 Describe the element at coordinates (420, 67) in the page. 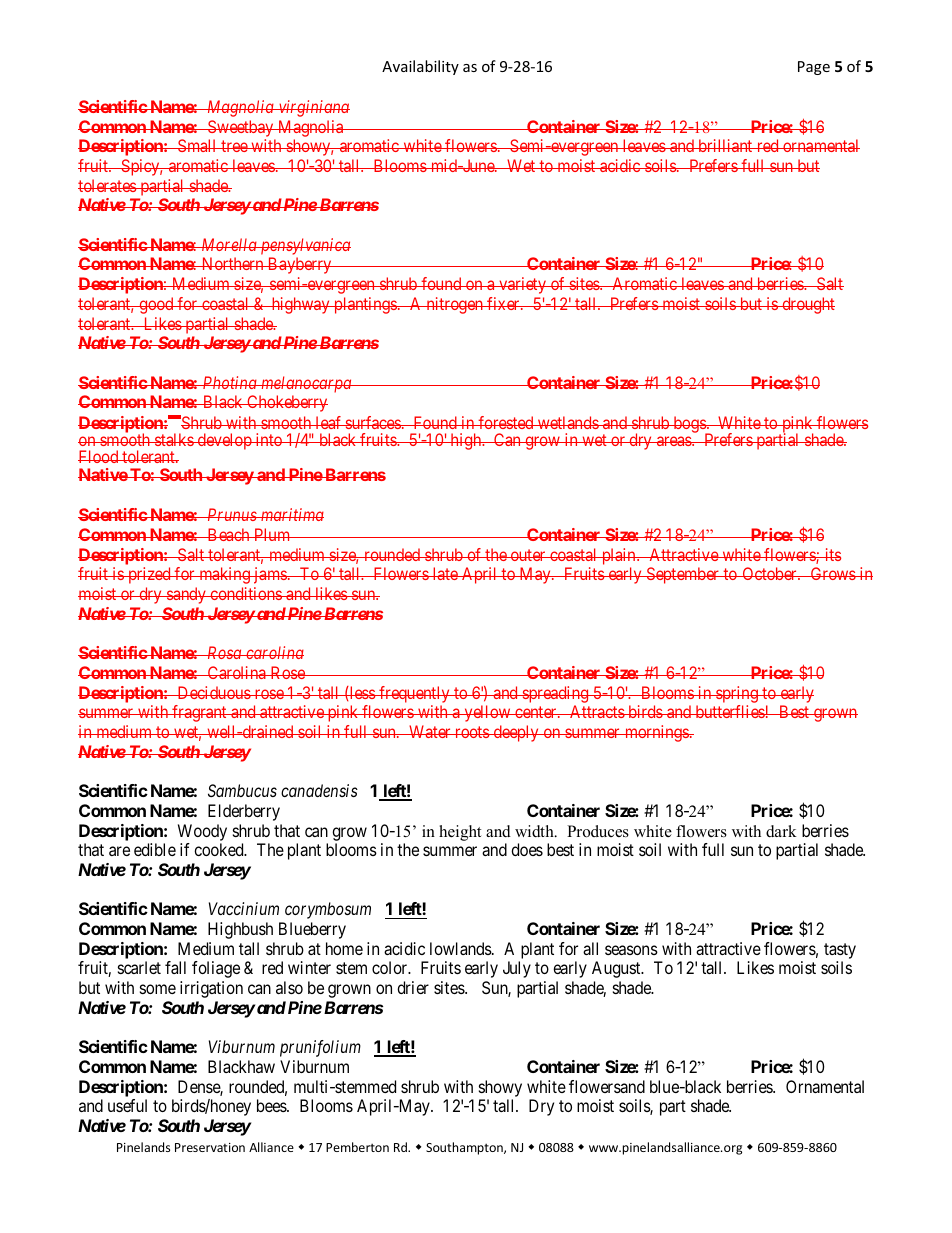

I see `Availability` at that location.
